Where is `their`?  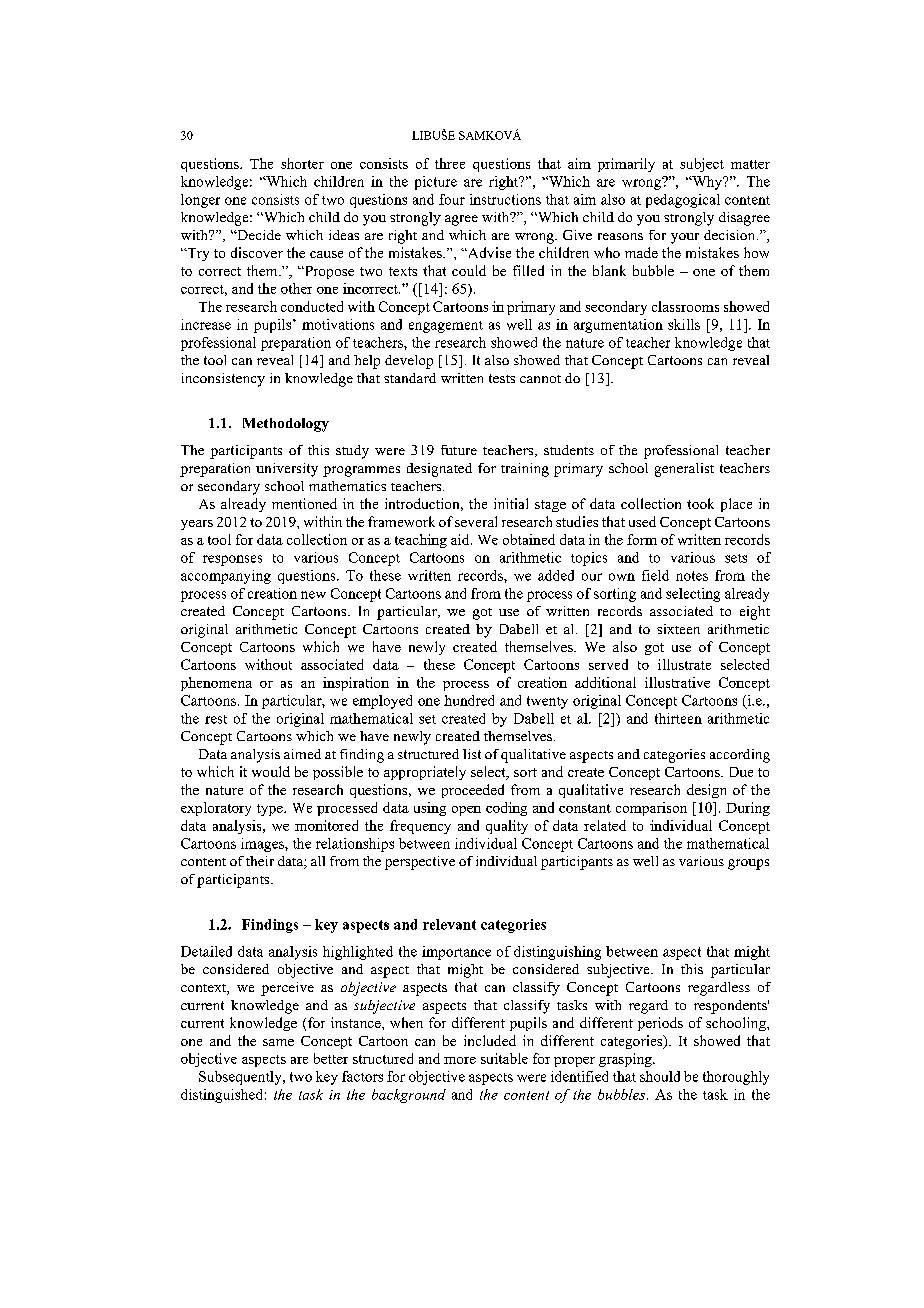 their is located at coordinates (260, 861).
